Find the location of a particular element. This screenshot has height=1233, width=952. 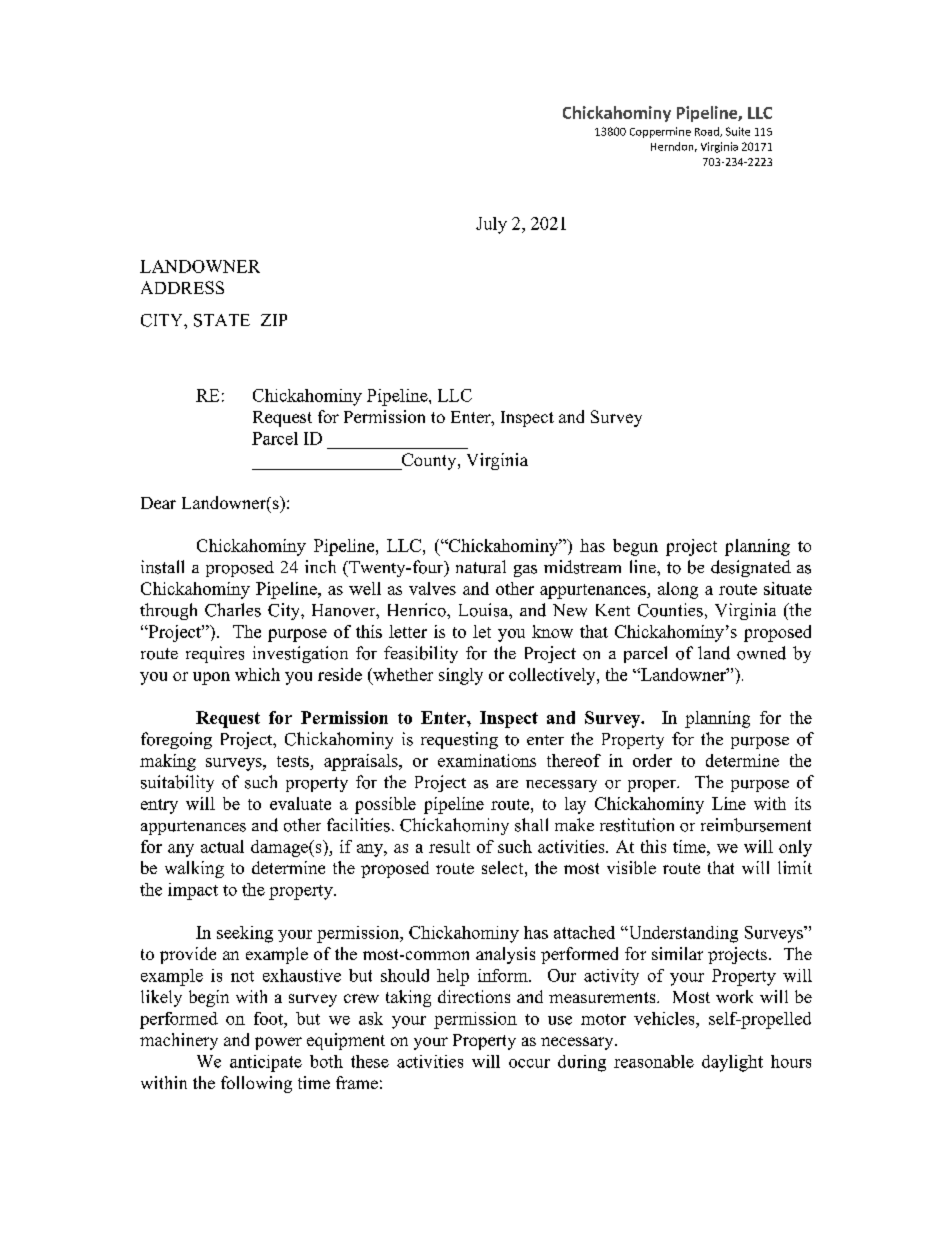

ADDRESS is located at coordinates (182, 287).
